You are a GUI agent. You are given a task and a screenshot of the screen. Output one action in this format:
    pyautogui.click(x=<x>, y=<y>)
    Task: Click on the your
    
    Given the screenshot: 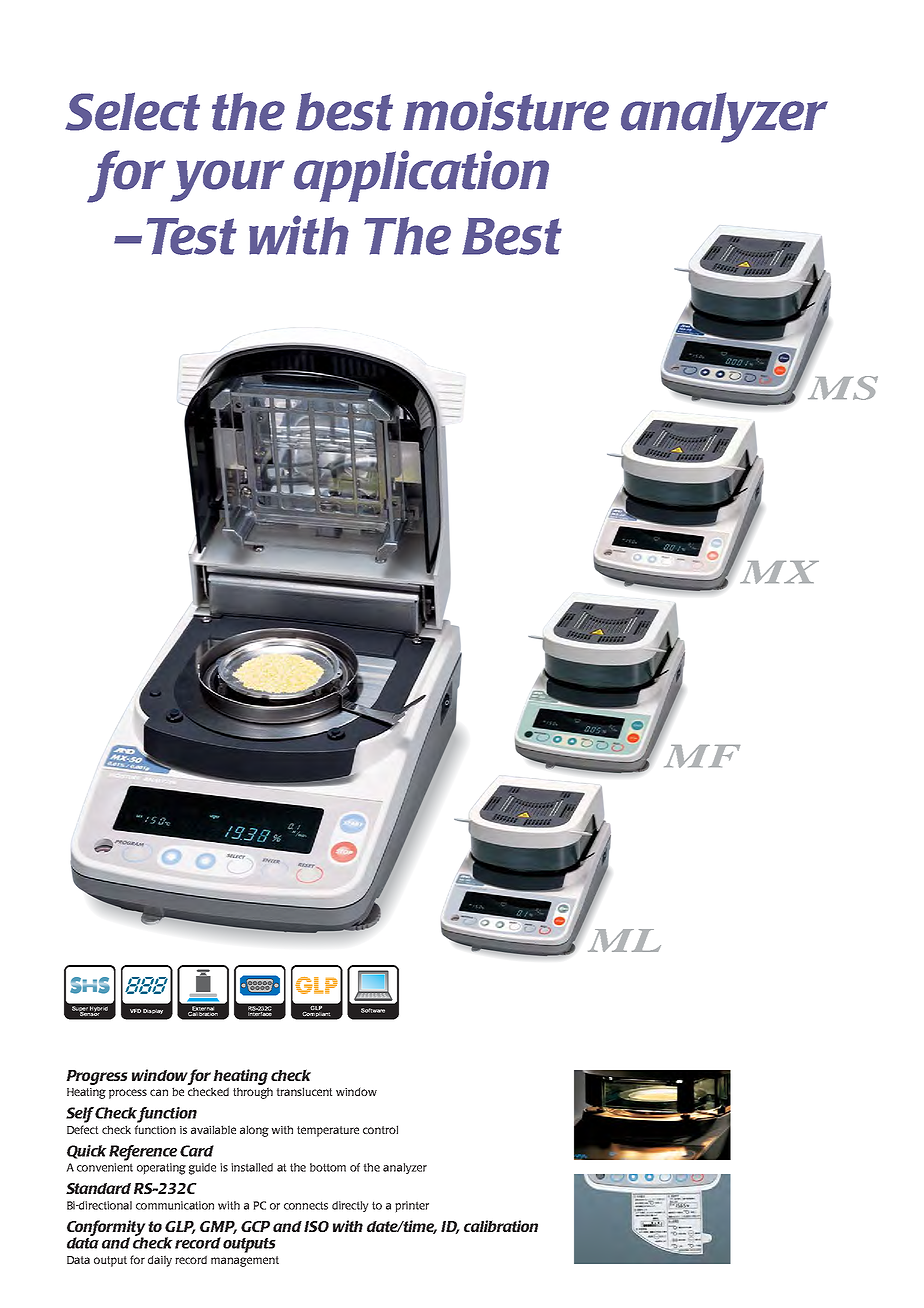 What is the action you would take?
    pyautogui.click(x=227, y=181)
